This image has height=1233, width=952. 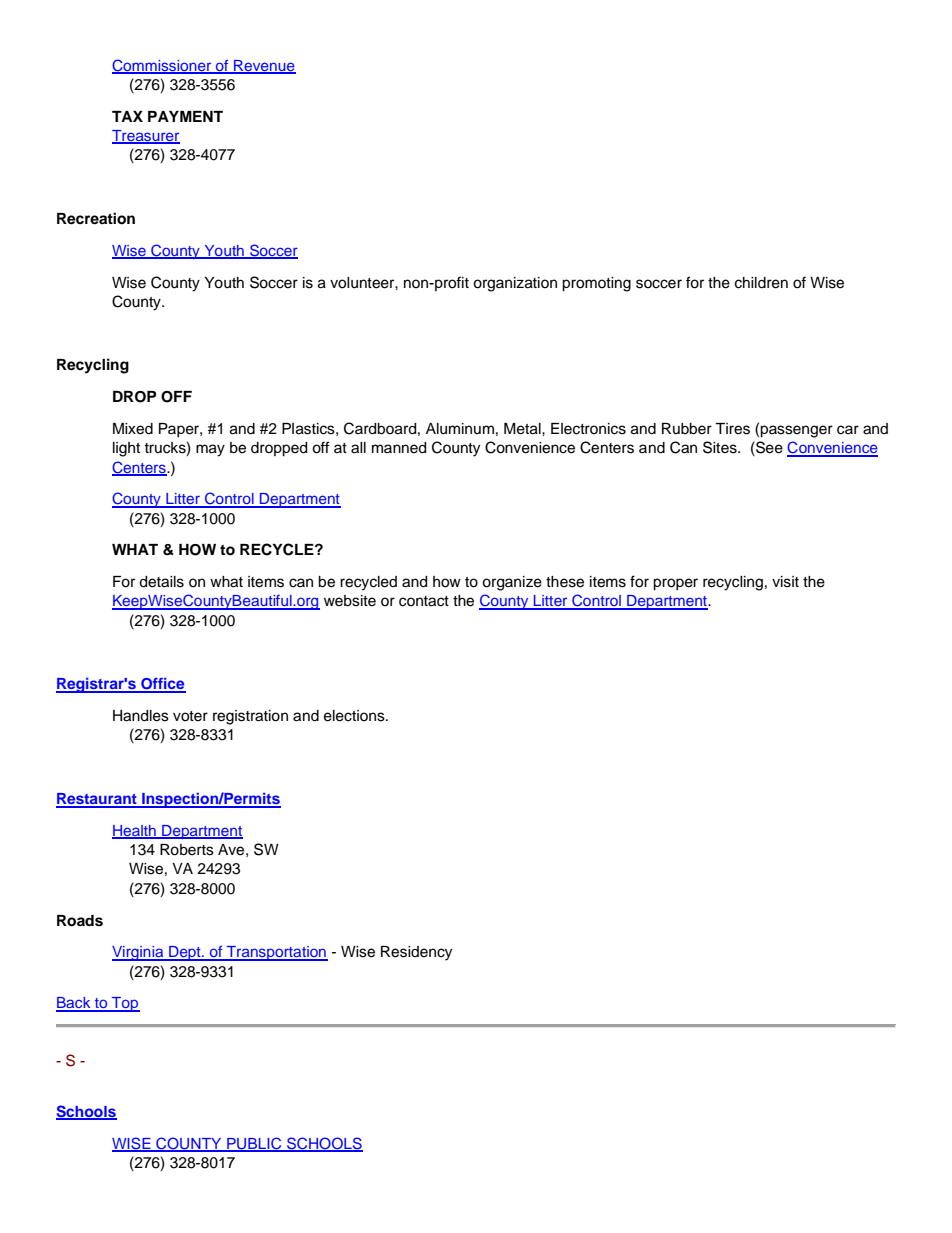 What do you see at coordinates (761, 283) in the image?
I see `children` at bounding box center [761, 283].
